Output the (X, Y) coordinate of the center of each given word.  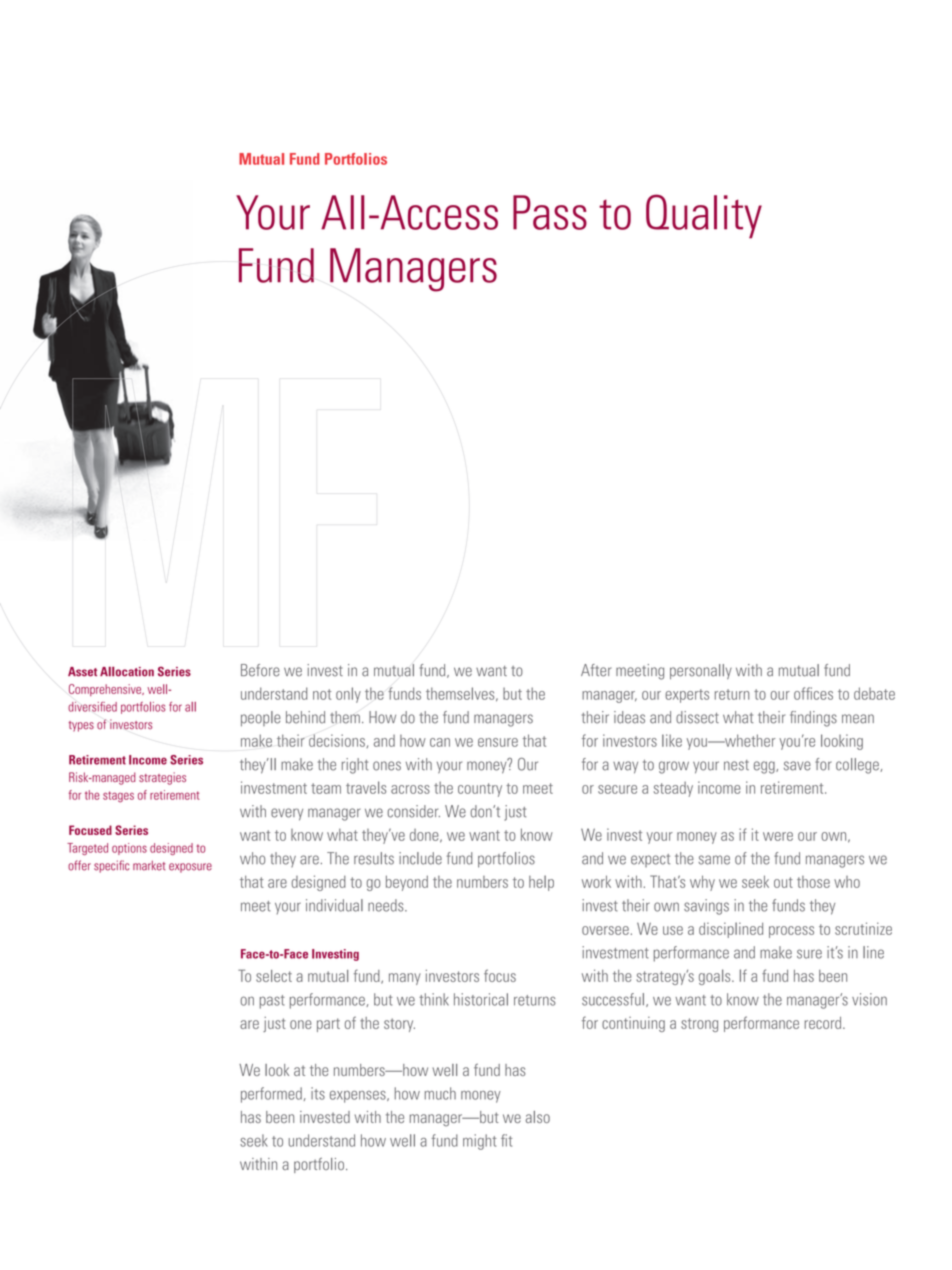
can (440, 742)
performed (271, 1095)
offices (813, 693)
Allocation (127, 671)
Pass (550, 212)
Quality (704, 216)
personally (701, 671)
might (480, 1142)
